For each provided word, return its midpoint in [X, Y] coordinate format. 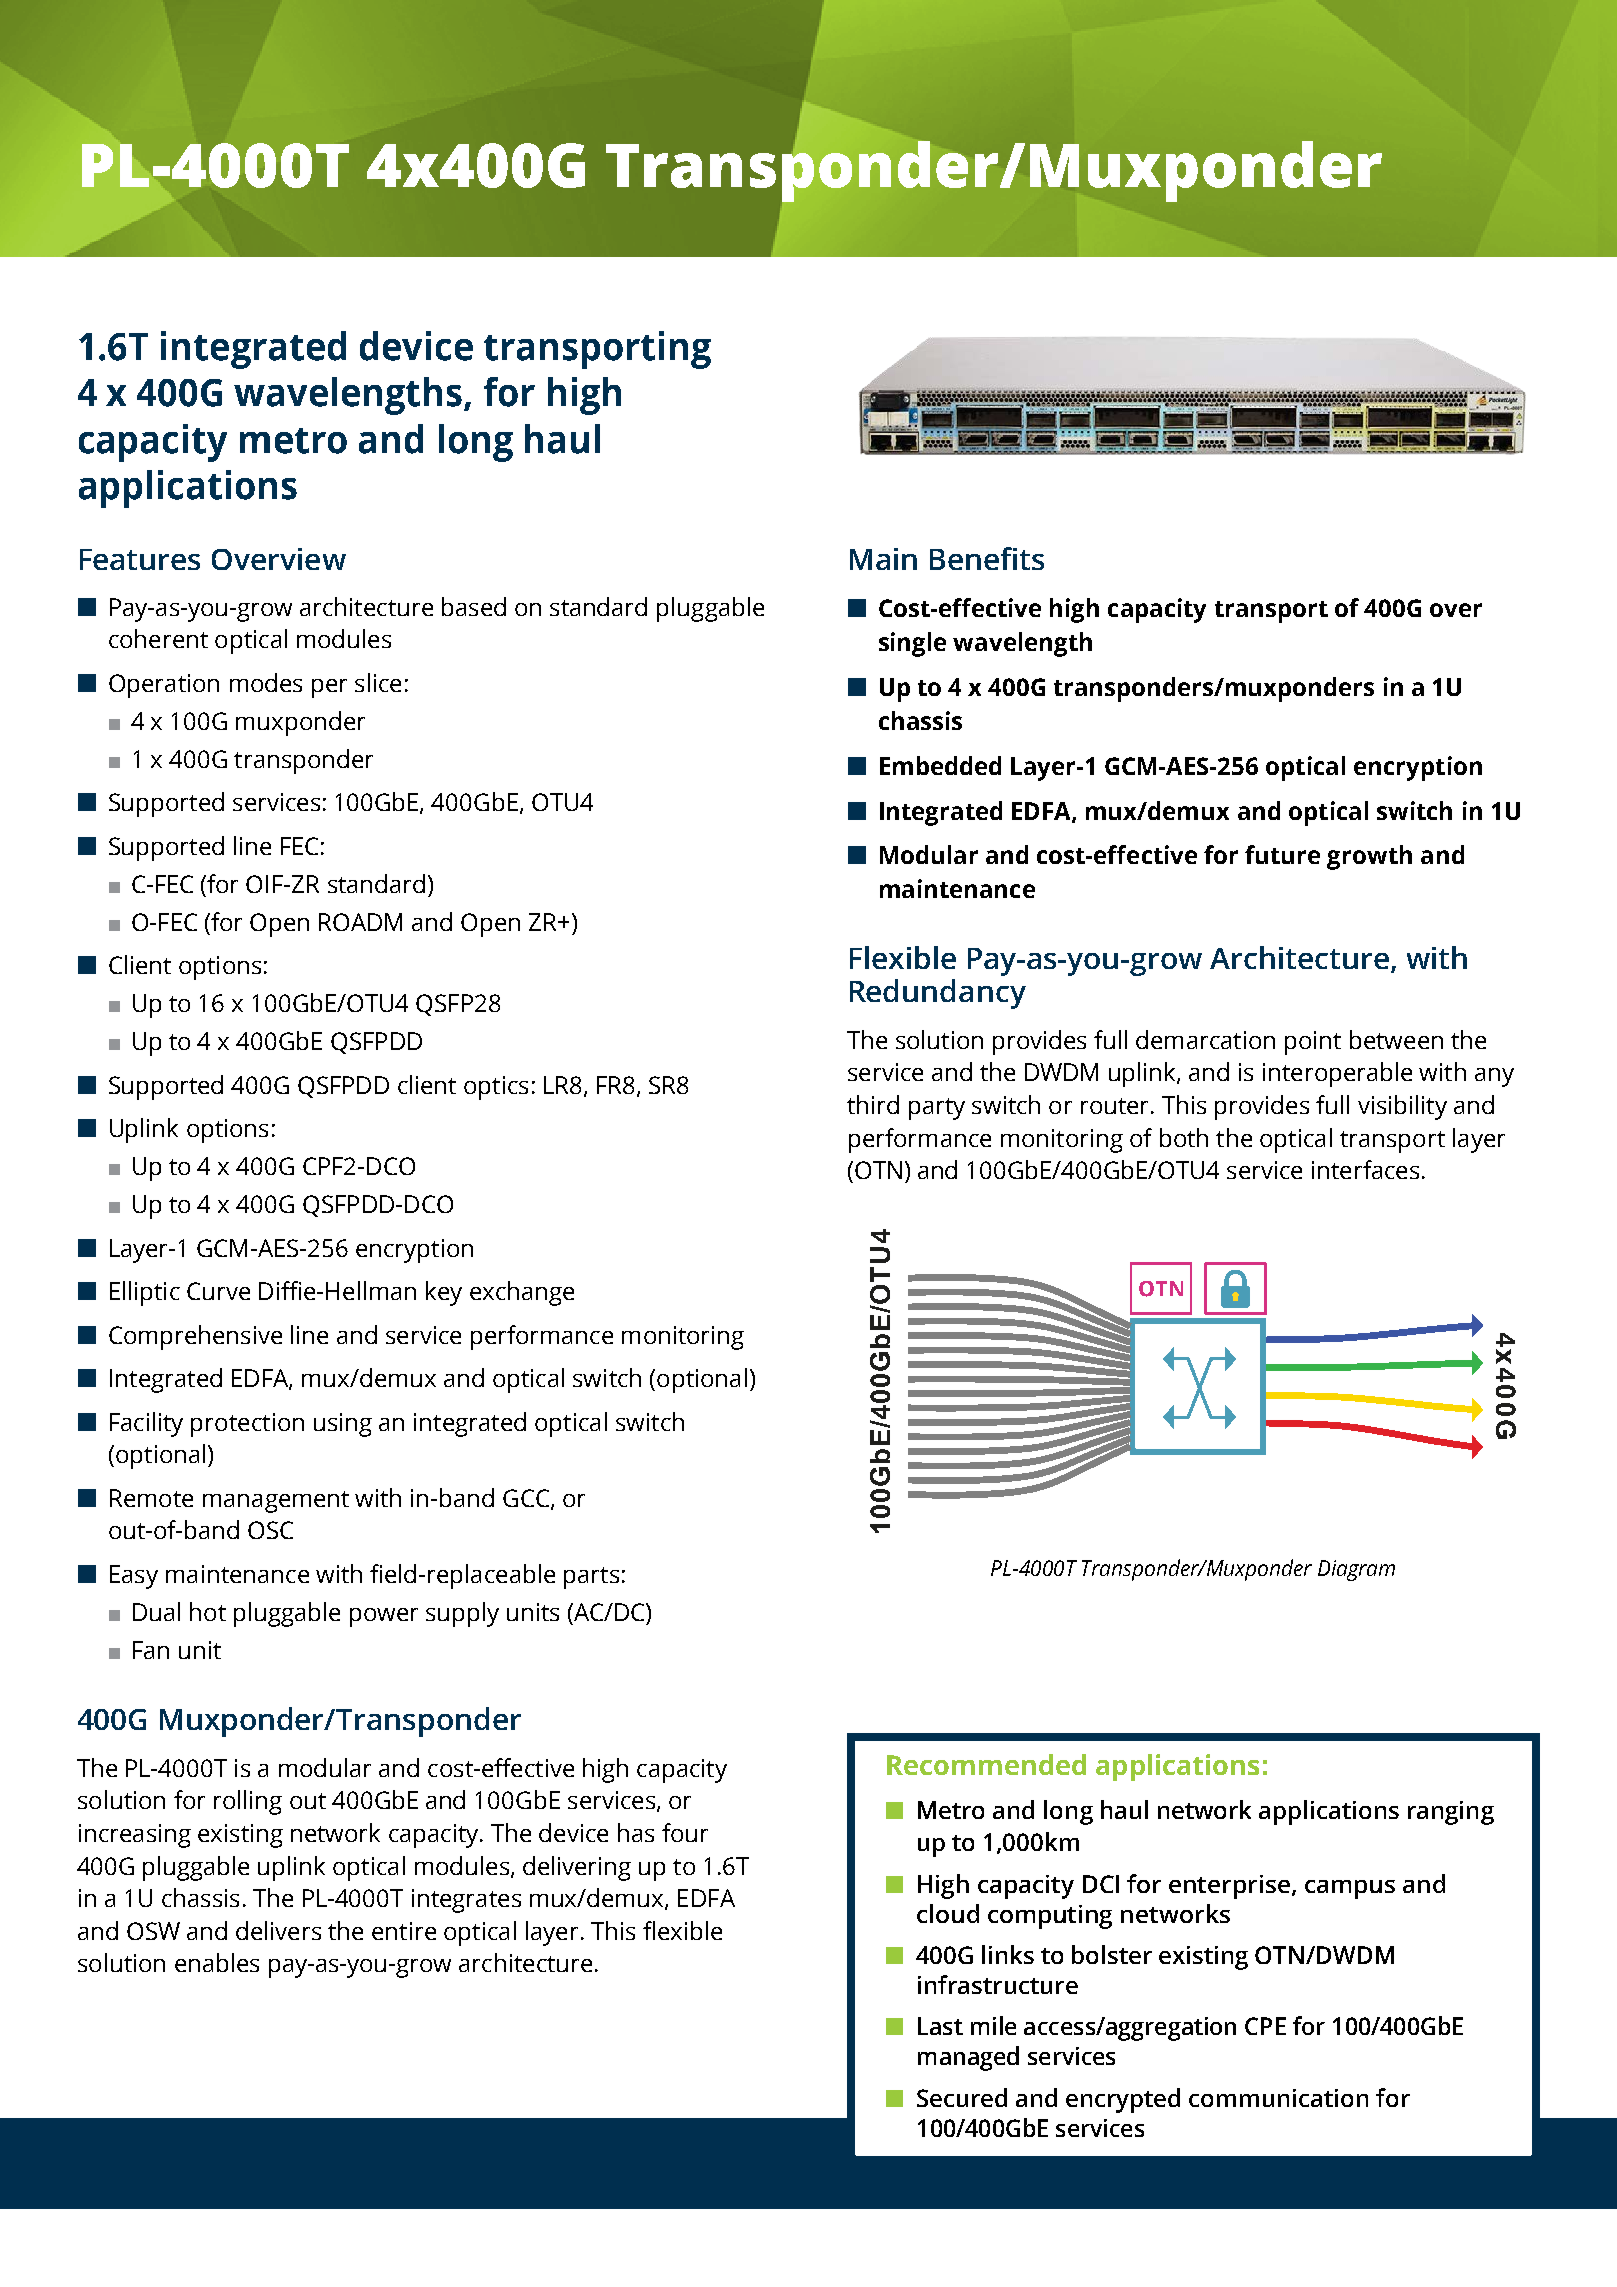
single [912, 644]
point [1313, 1043]
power [384, 1617]
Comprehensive [195, 1337]
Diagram [1356, 1570]
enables [217, 1962]
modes [266, 682]
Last [940, 2026]
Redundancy [938, 994]
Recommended [986, 1764]
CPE [1265, 2026]
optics [496, 1088]
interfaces [1365, 1169]
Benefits [987, 558]
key [444, 1293]
